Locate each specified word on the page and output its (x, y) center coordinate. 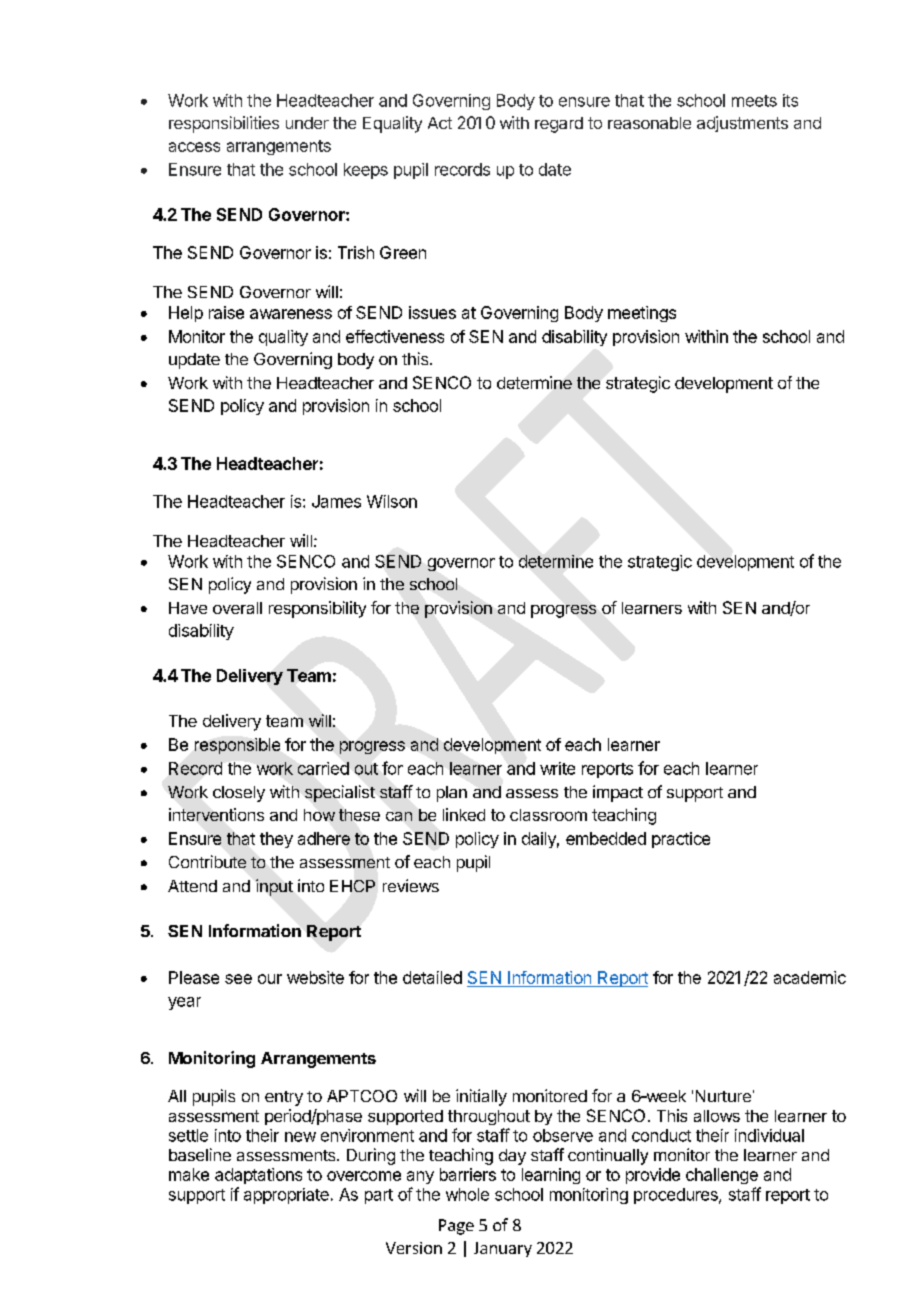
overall (237, 608)
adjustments (742, 124)
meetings (642, 314)
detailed (432, 977)
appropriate (286, 1196)
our (270, 979)
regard (559, 125)
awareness (291, 314)
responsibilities (224, 124)
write (557, 768)
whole (467, 1194)
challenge (722, 1176)
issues (432, 312)
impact (618, 793)
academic (810, 977)
